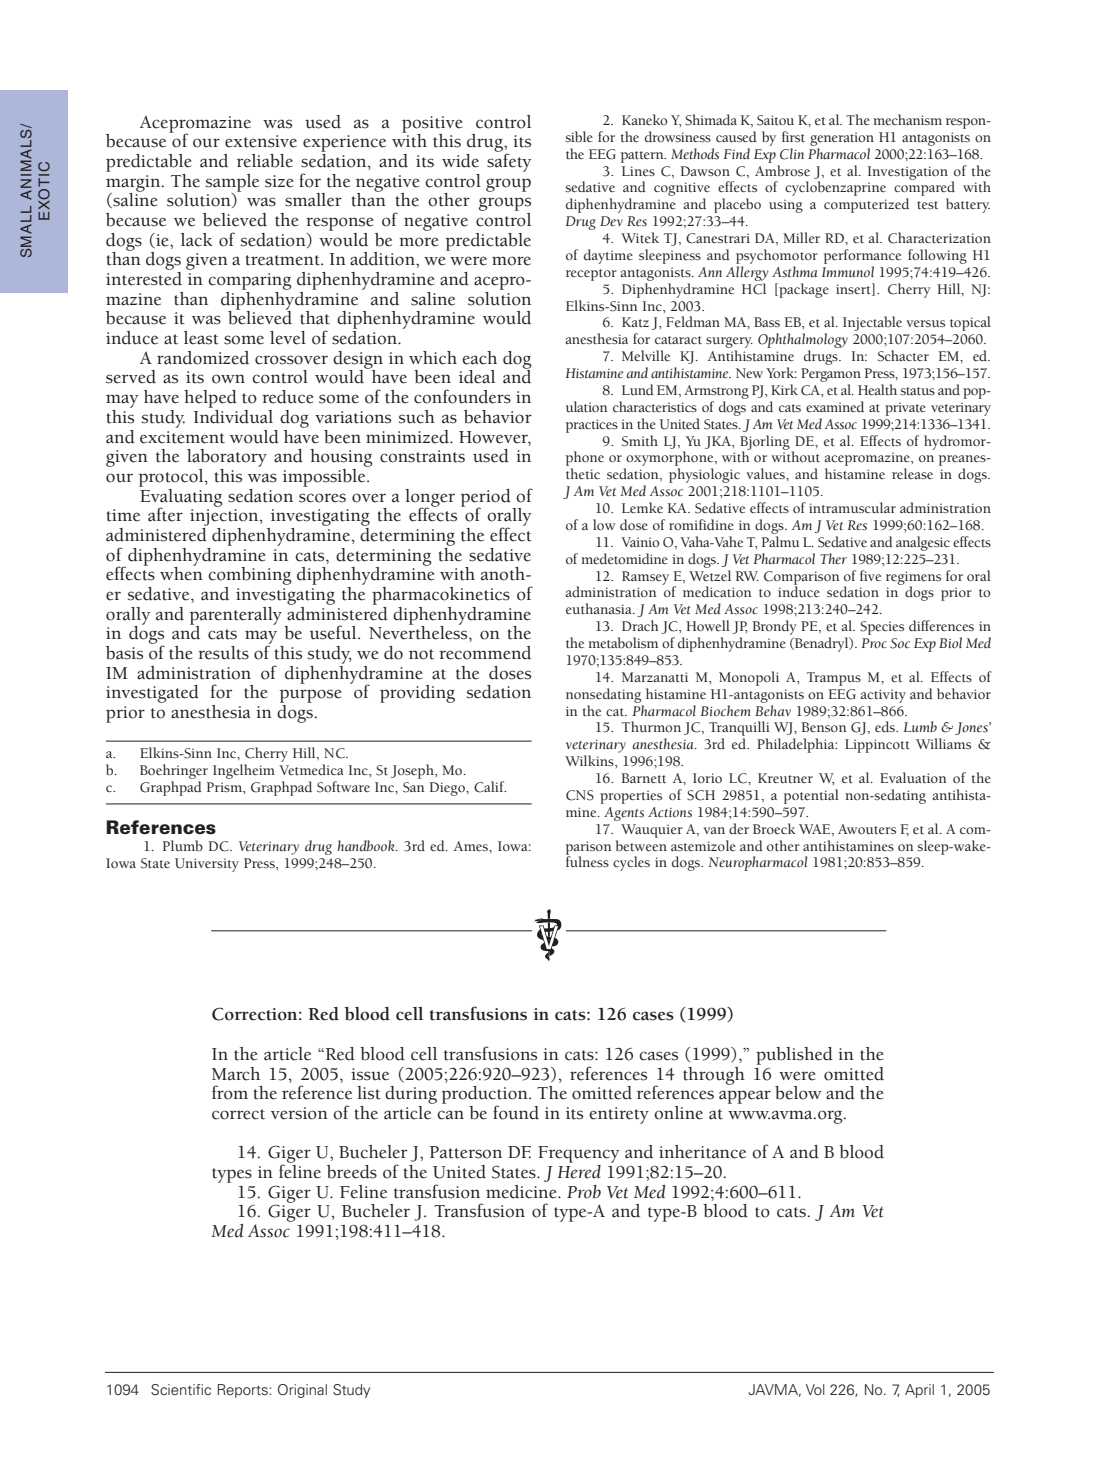 This document has height=1468, width=1097. I want to click on safety, so click(509, 161).
